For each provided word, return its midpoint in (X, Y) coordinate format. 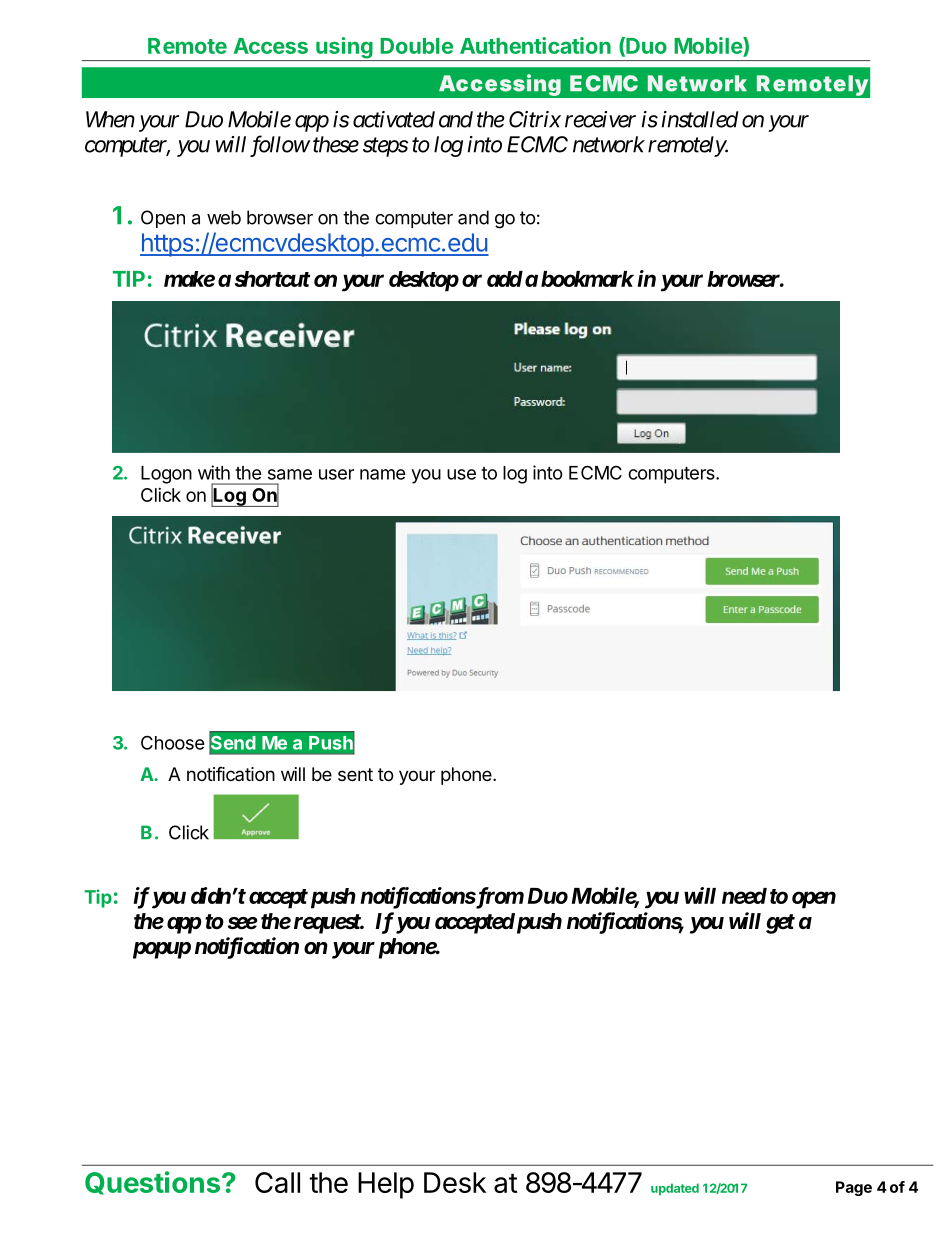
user (336, 474)
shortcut (272, 279)
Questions (154, 1183)
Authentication (535, 45)
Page (854, 1188)
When (110, 119)
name (383, 474)
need (744, 896)
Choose (173, 742)
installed (700, 119)
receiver (600, 119)
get (780, 924)
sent (355, 774)
